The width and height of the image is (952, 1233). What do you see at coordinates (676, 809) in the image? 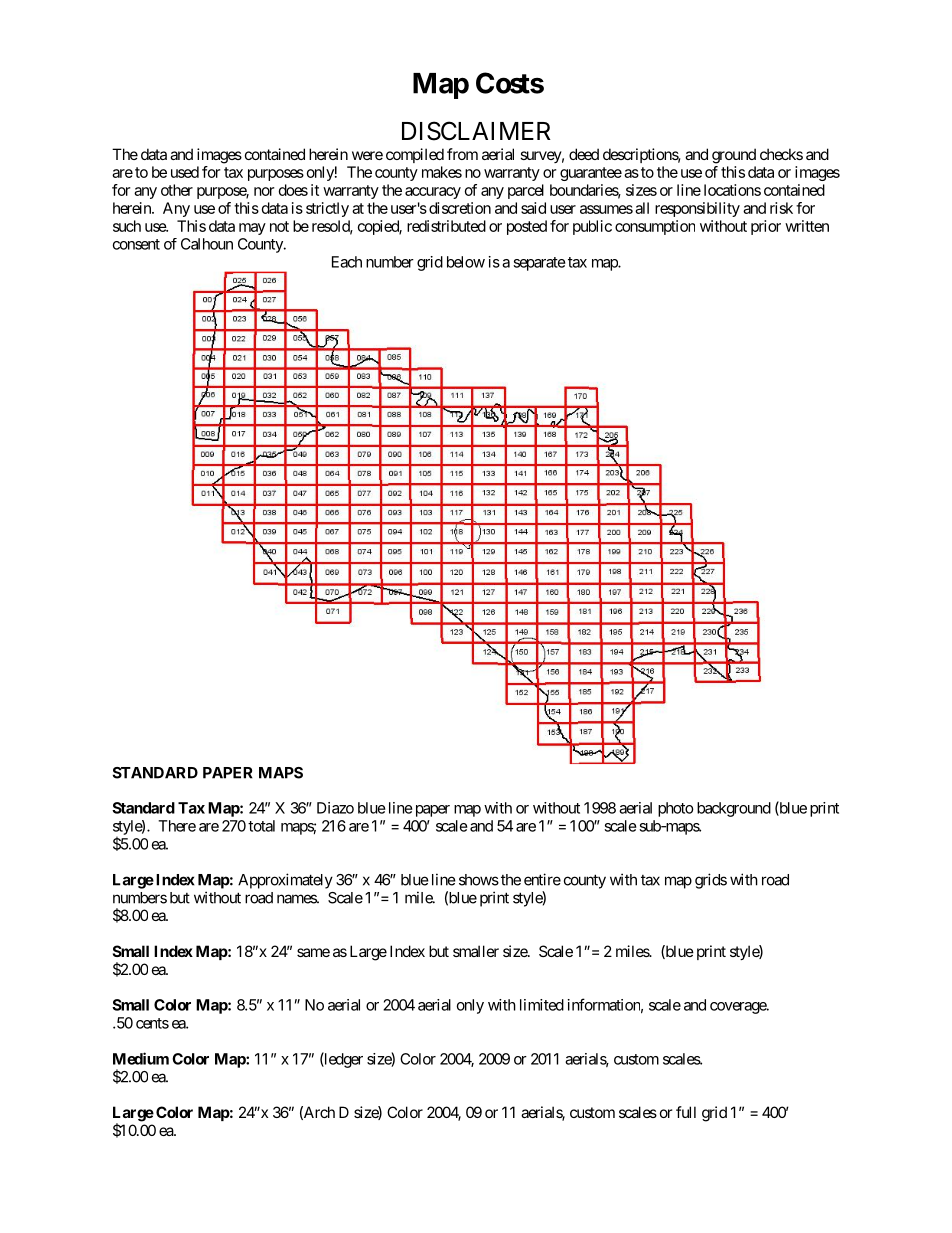
I see `photo` at bounding box center [676, 809].
